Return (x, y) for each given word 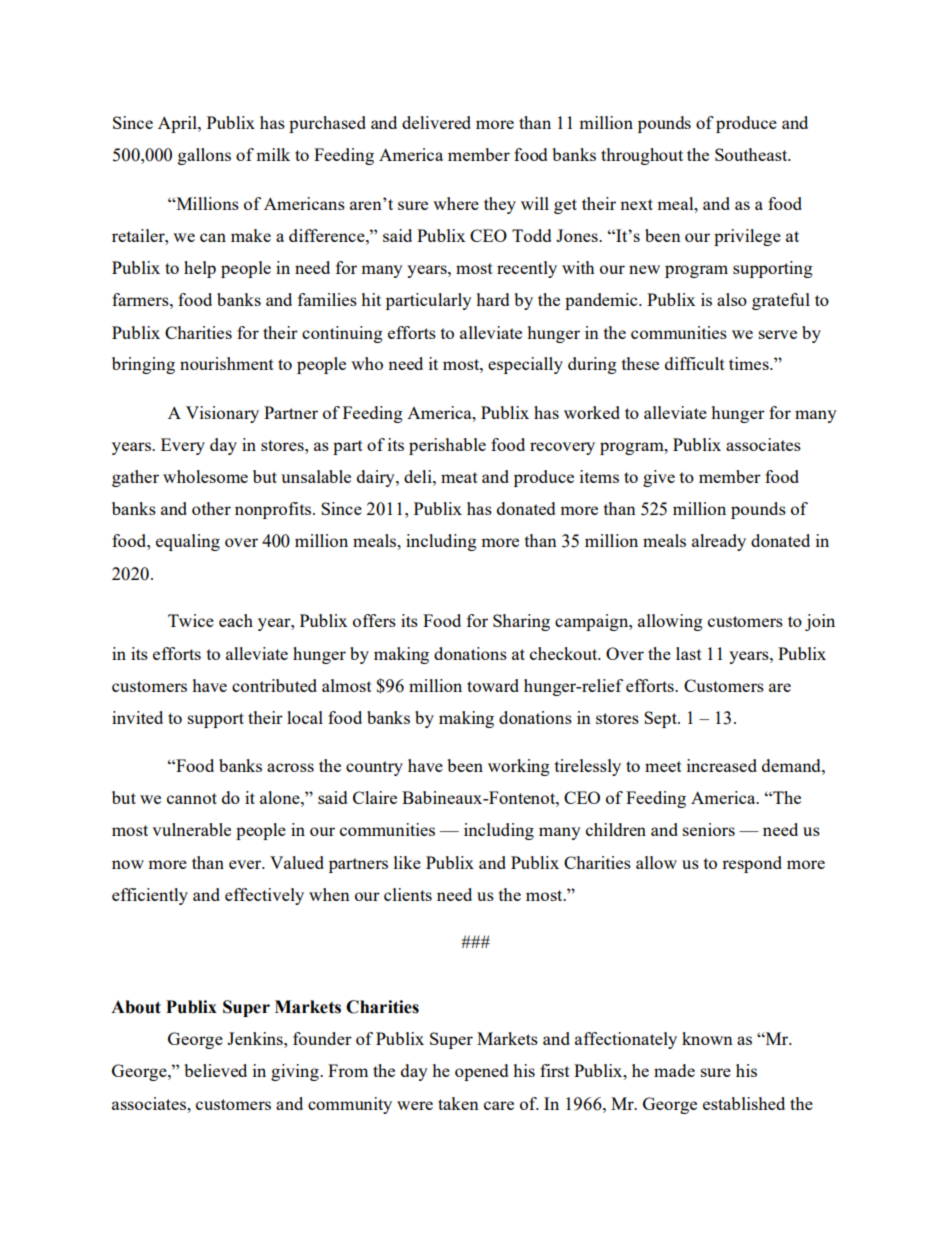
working (519, 767)
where (456, 203)
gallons (204, 156)
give (659, 478)
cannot (192, 798)
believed (216, 1070)
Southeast (752, 154)
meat (459, 477)
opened (481, 1072)
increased (722, 765)
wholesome (205, 476)
